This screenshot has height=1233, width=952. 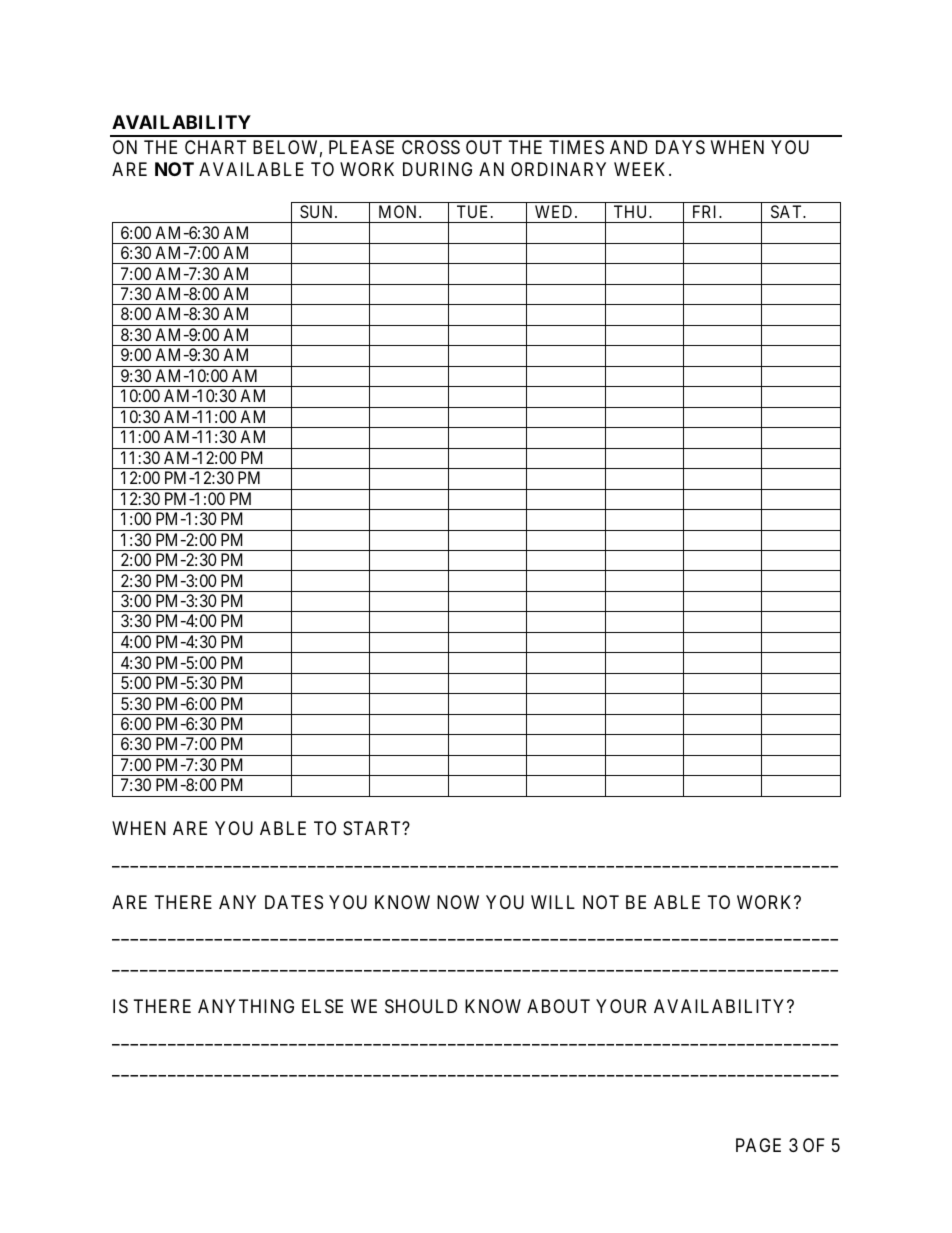 What do you see at coordinates (318, 211) in the screenshot?
I see `SUN` at bounding box center [318, 211].
